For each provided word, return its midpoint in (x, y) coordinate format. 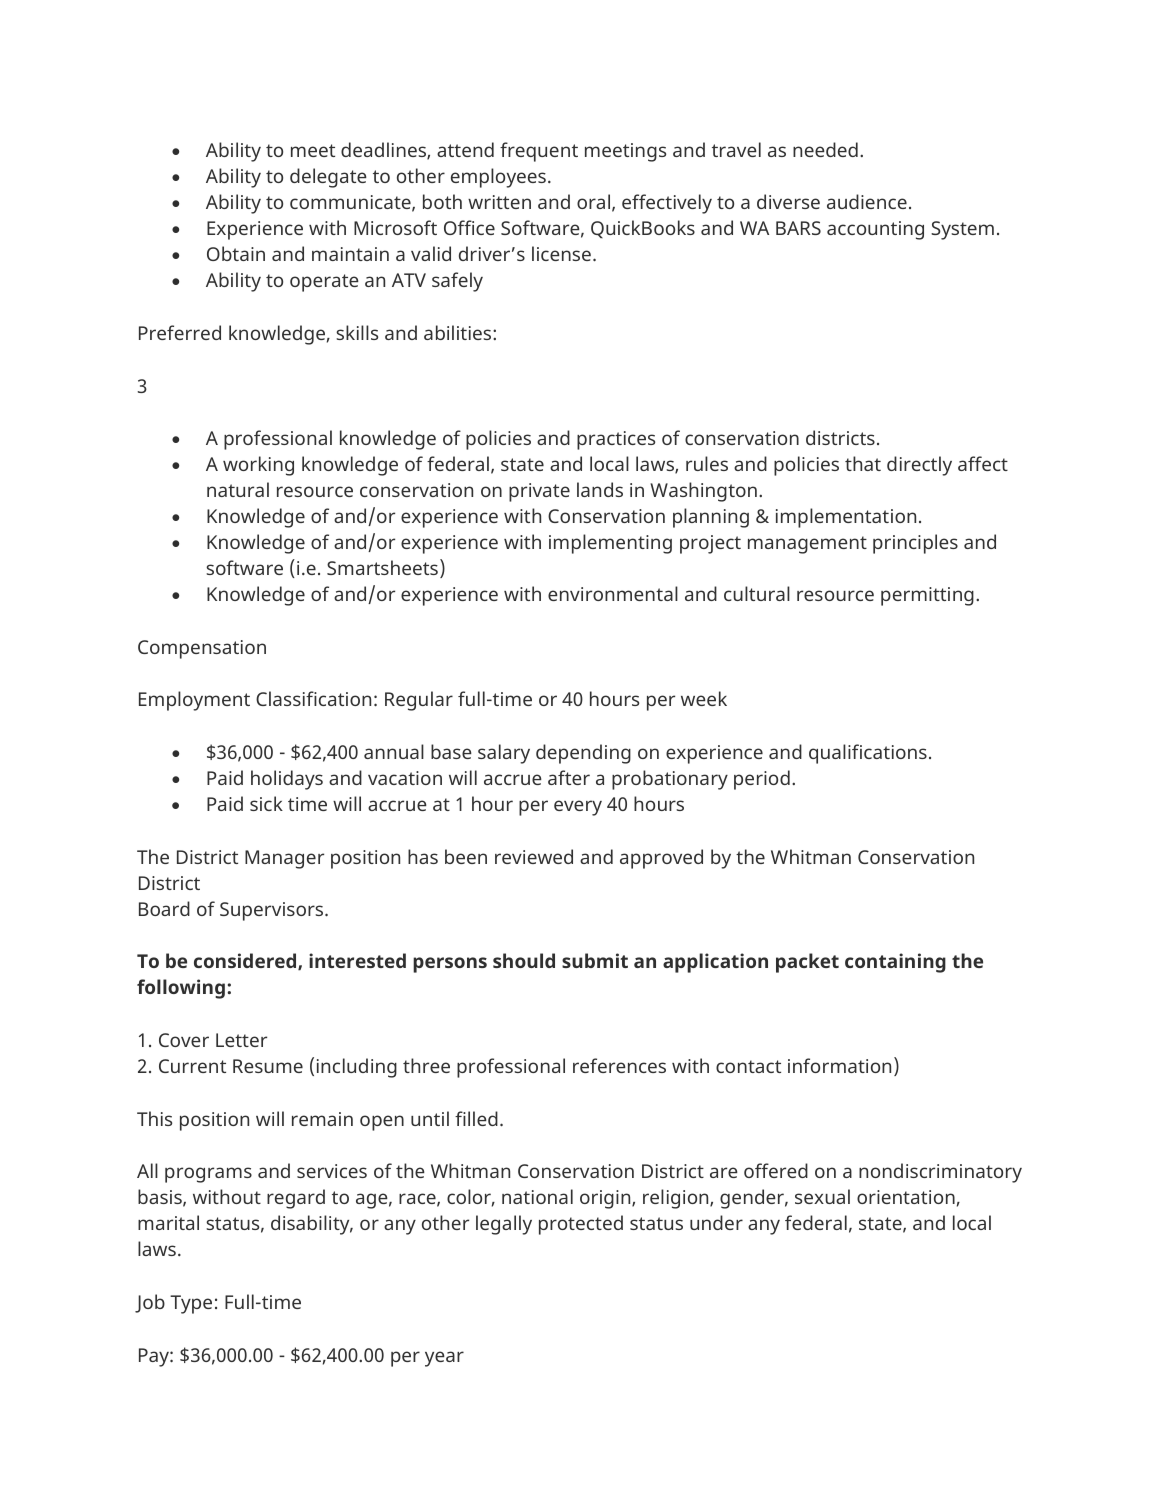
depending (583, 754)
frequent (539, 152)
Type (191, 1304)
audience (867, 201)
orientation (906, 1197)
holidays (287, 780)
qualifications (868, 754)
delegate (328, 178)
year (444, 1359)
